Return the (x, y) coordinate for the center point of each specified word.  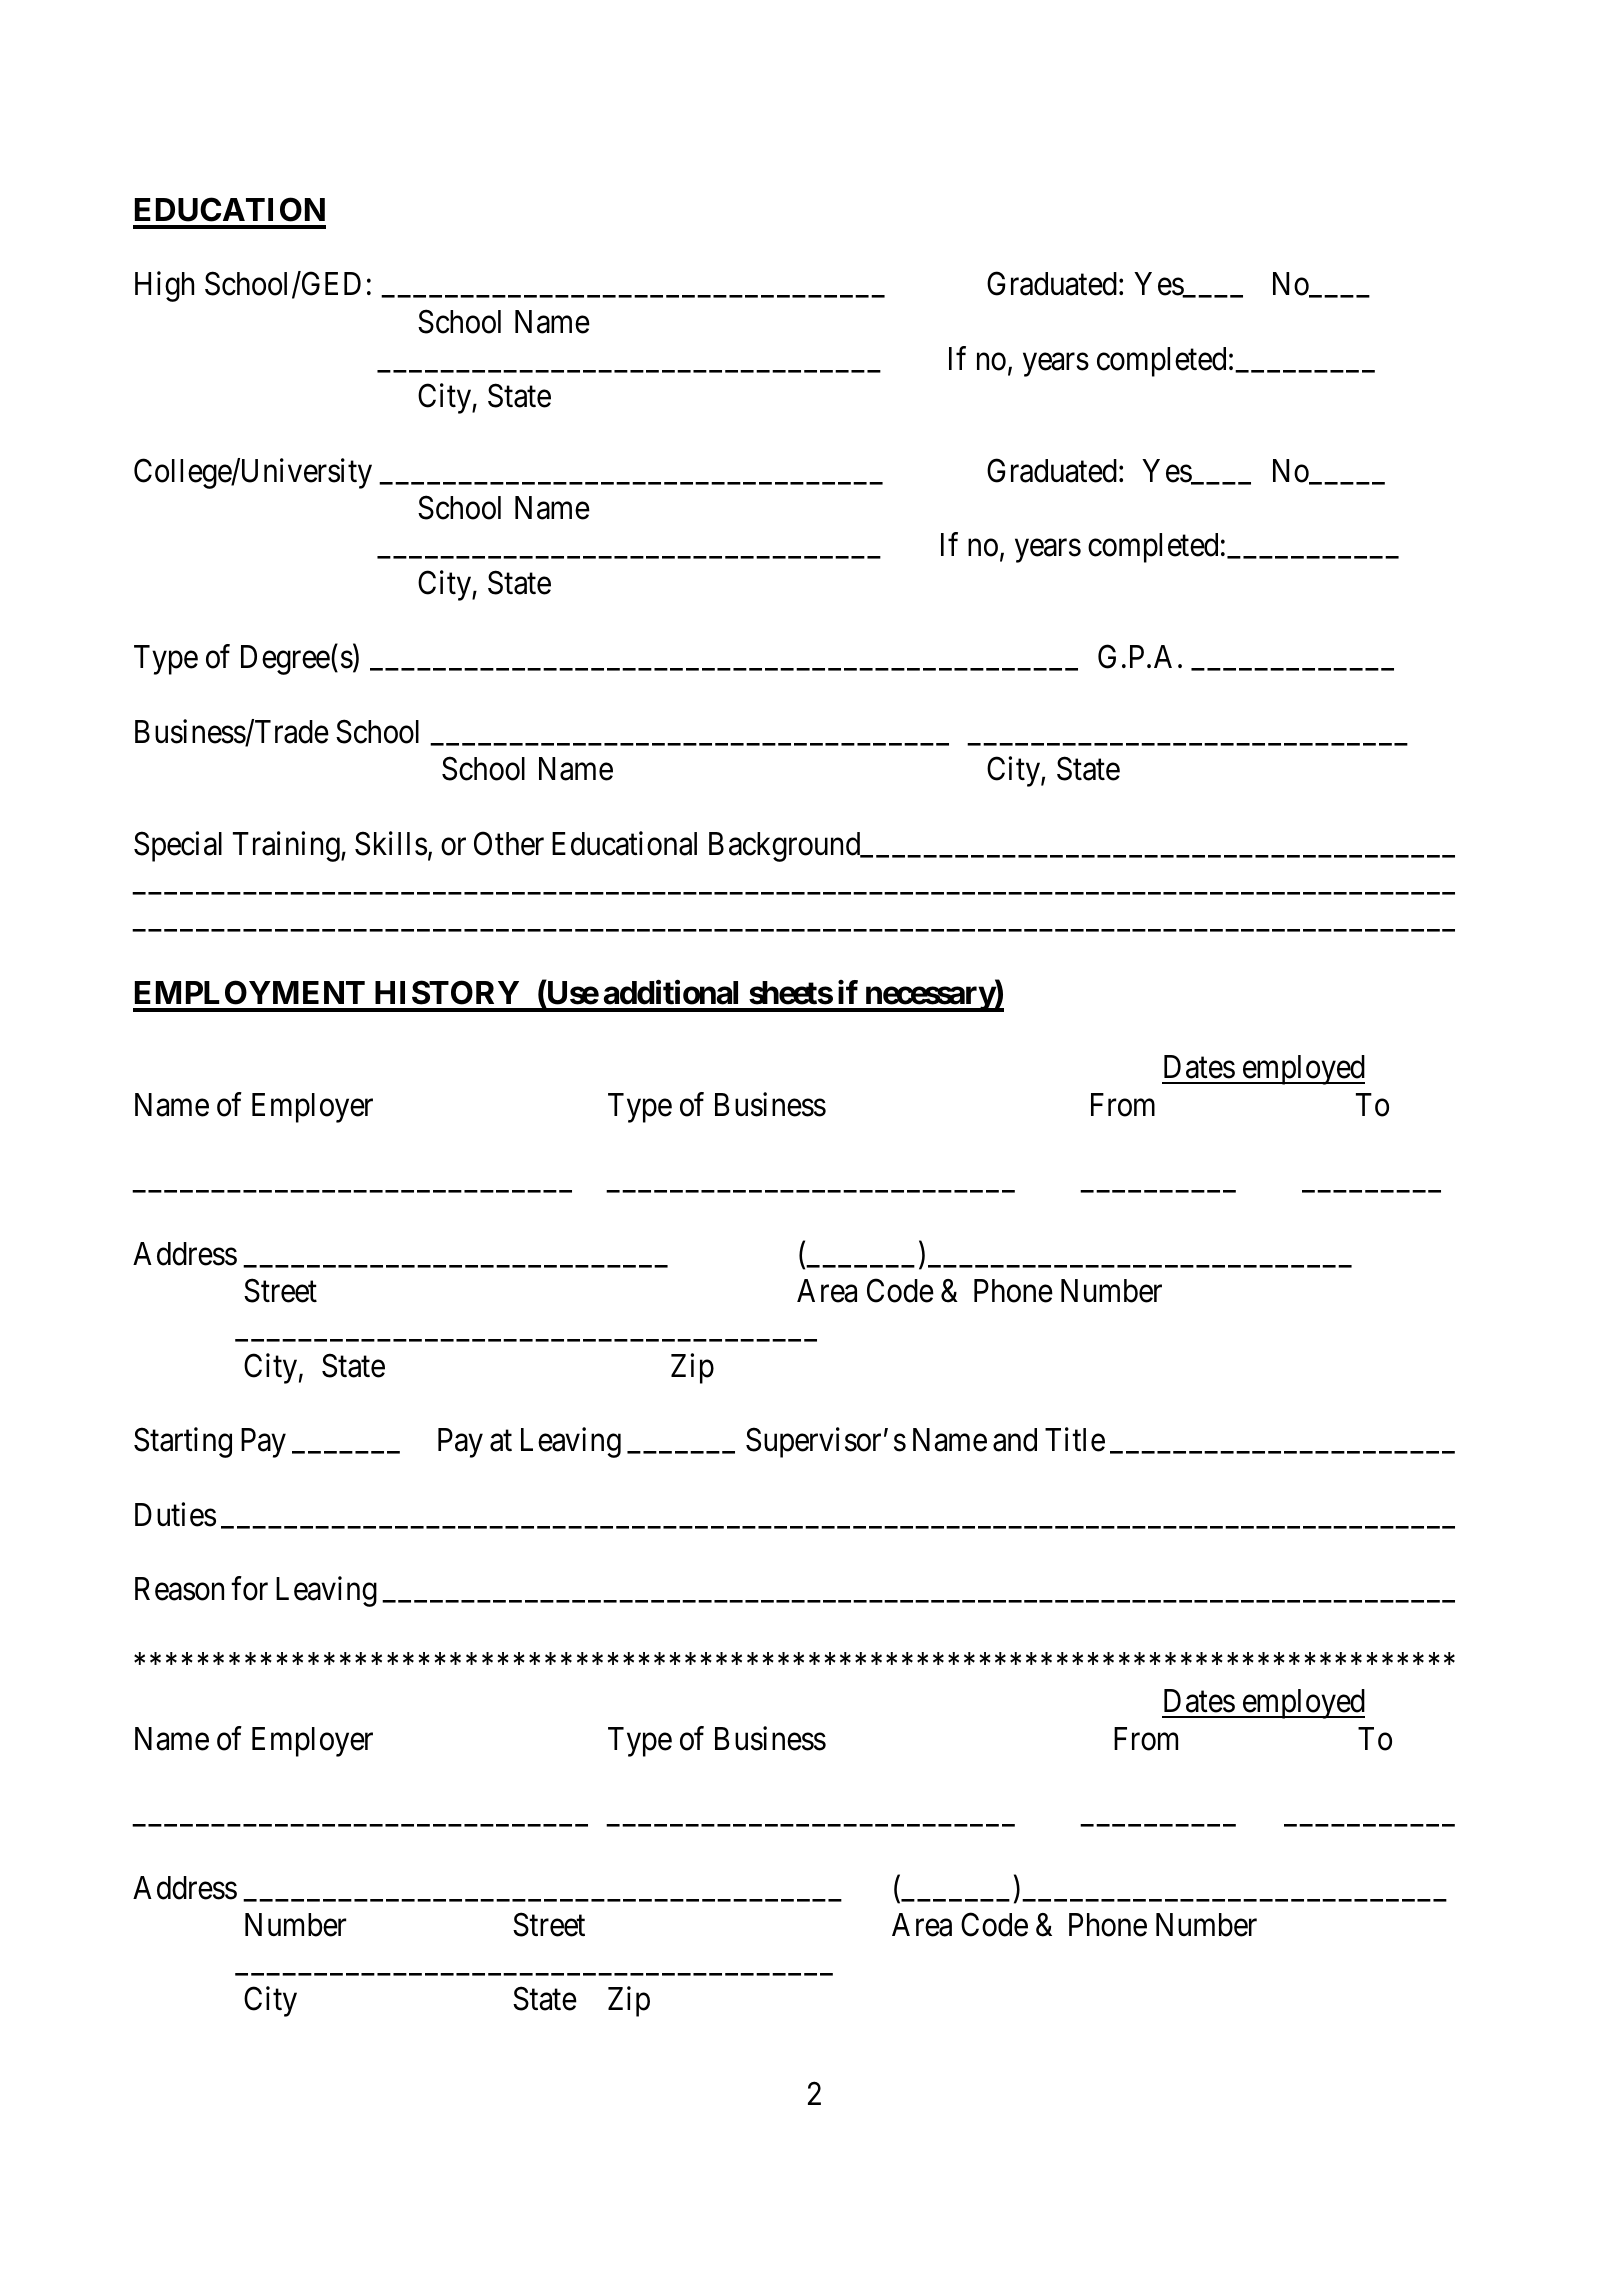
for (249, 1589)
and (1015, 1440)
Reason (179, 1589)
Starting (183, 1443)
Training (287, 846)
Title (1075, 1440)
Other (509, 843)
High (164, 287)
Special (178, 846)
